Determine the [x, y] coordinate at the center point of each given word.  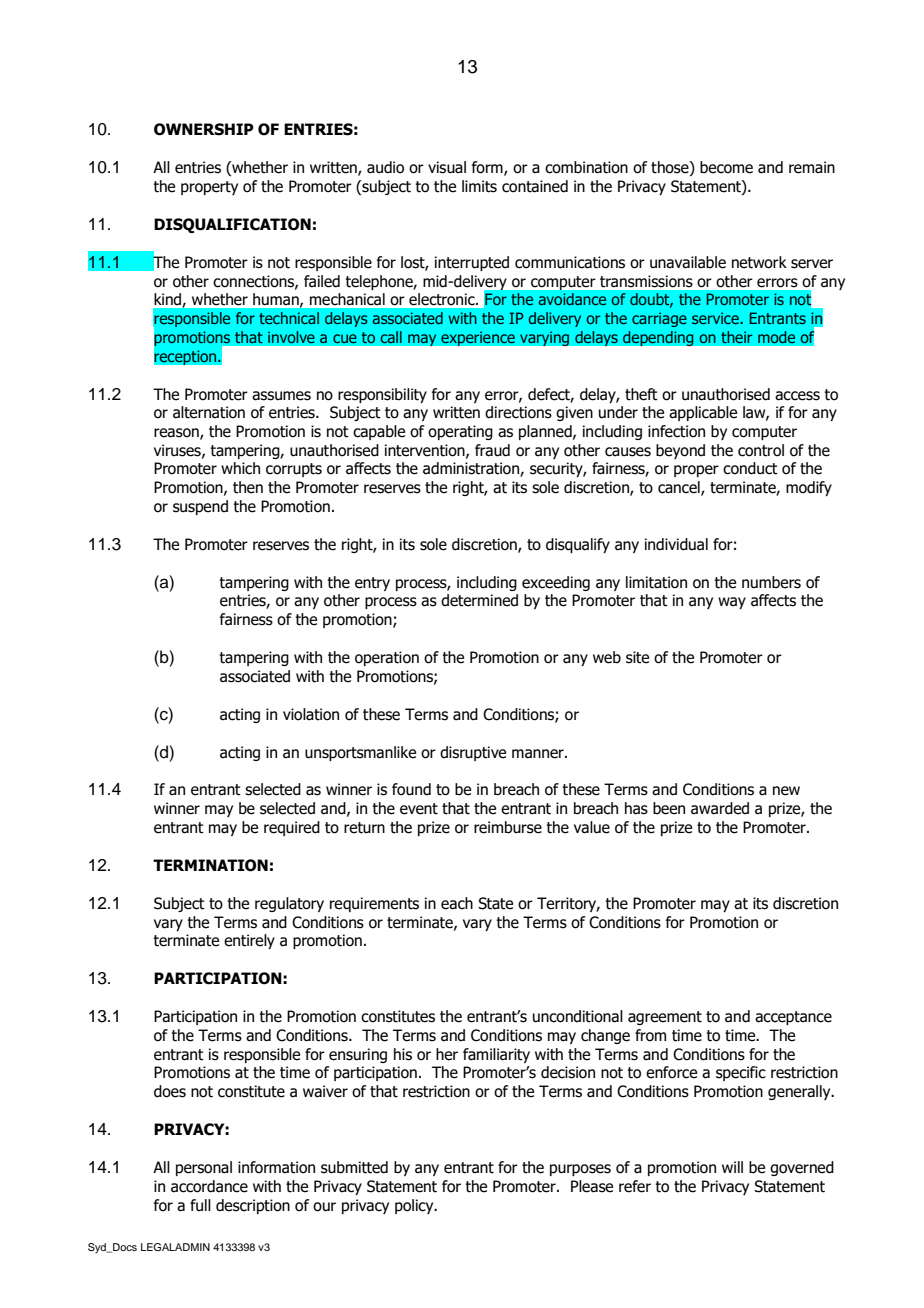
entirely [249, 941]
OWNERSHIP [204, 129]
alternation [209, 412]
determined [479, 600]
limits [479, 186]
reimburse [508, 827]
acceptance [793, 1018]
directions [518, 412]
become [726, 167]
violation [311, 714]
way [732, 603]
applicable [703, 413]
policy [415, 1206]
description [253, 1206]
